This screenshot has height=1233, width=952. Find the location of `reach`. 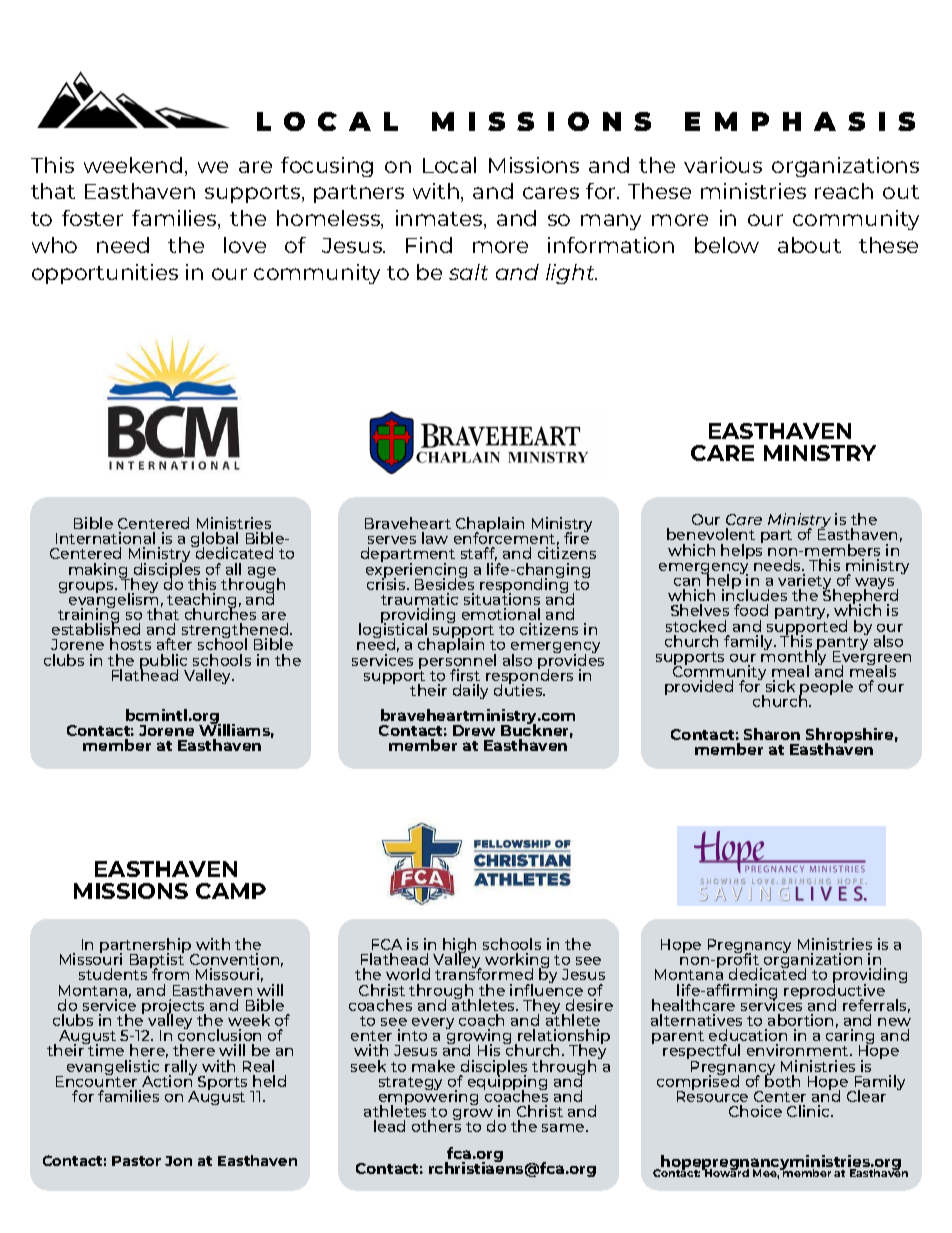

reach is located at coordinates (844, 191).
